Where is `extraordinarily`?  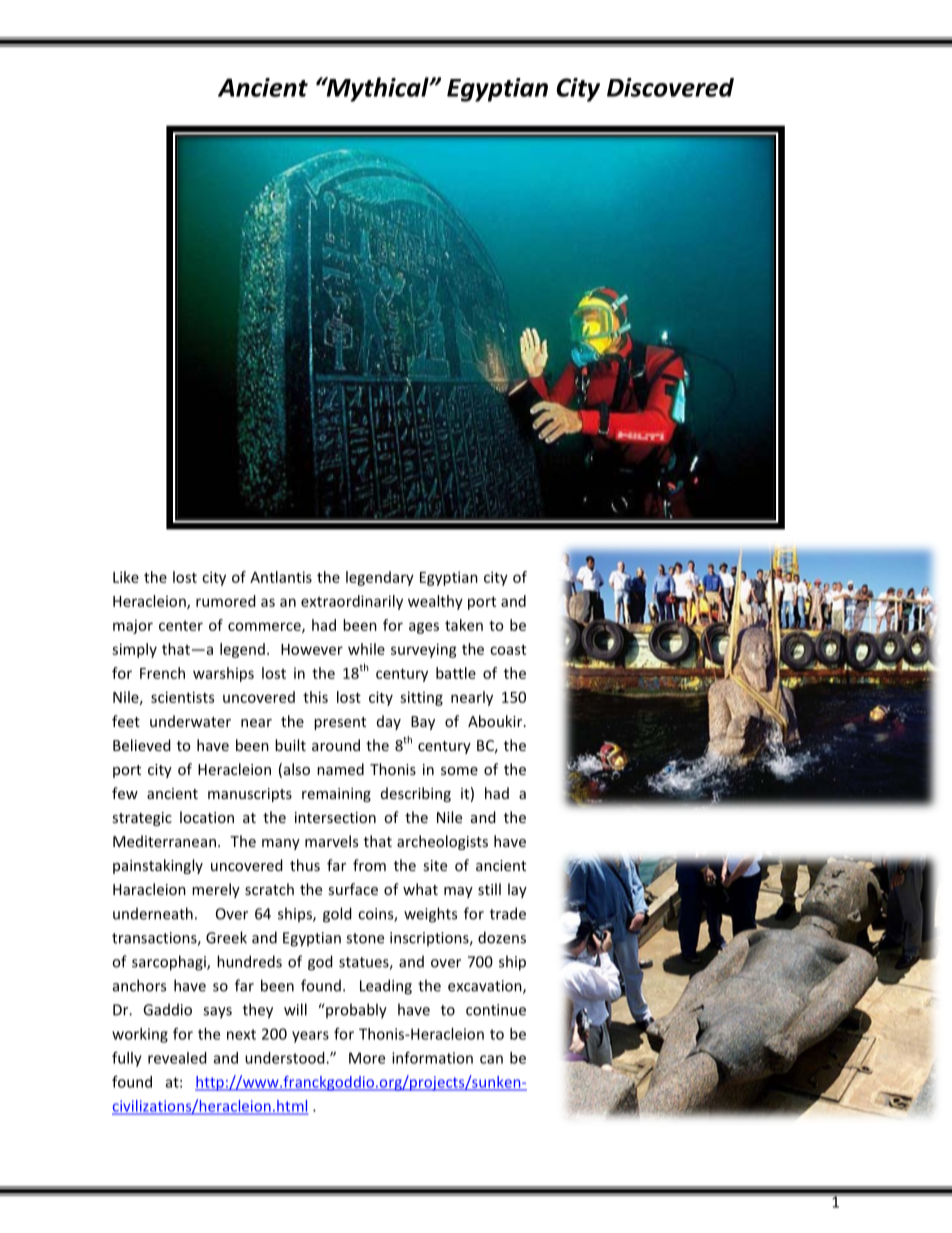
extraordinarily is located at coordinates (352, 602).
